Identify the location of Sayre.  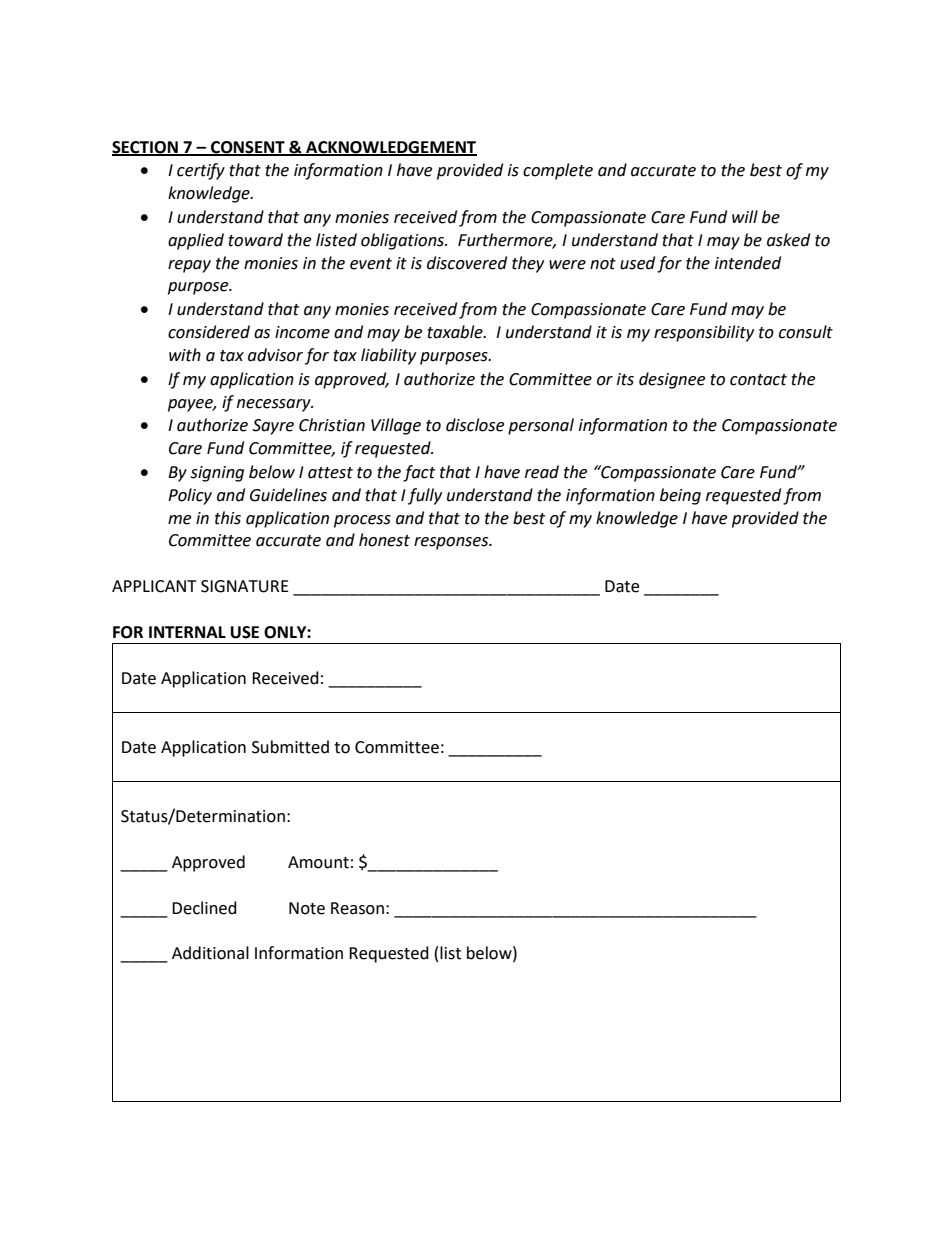
(273, 427).
